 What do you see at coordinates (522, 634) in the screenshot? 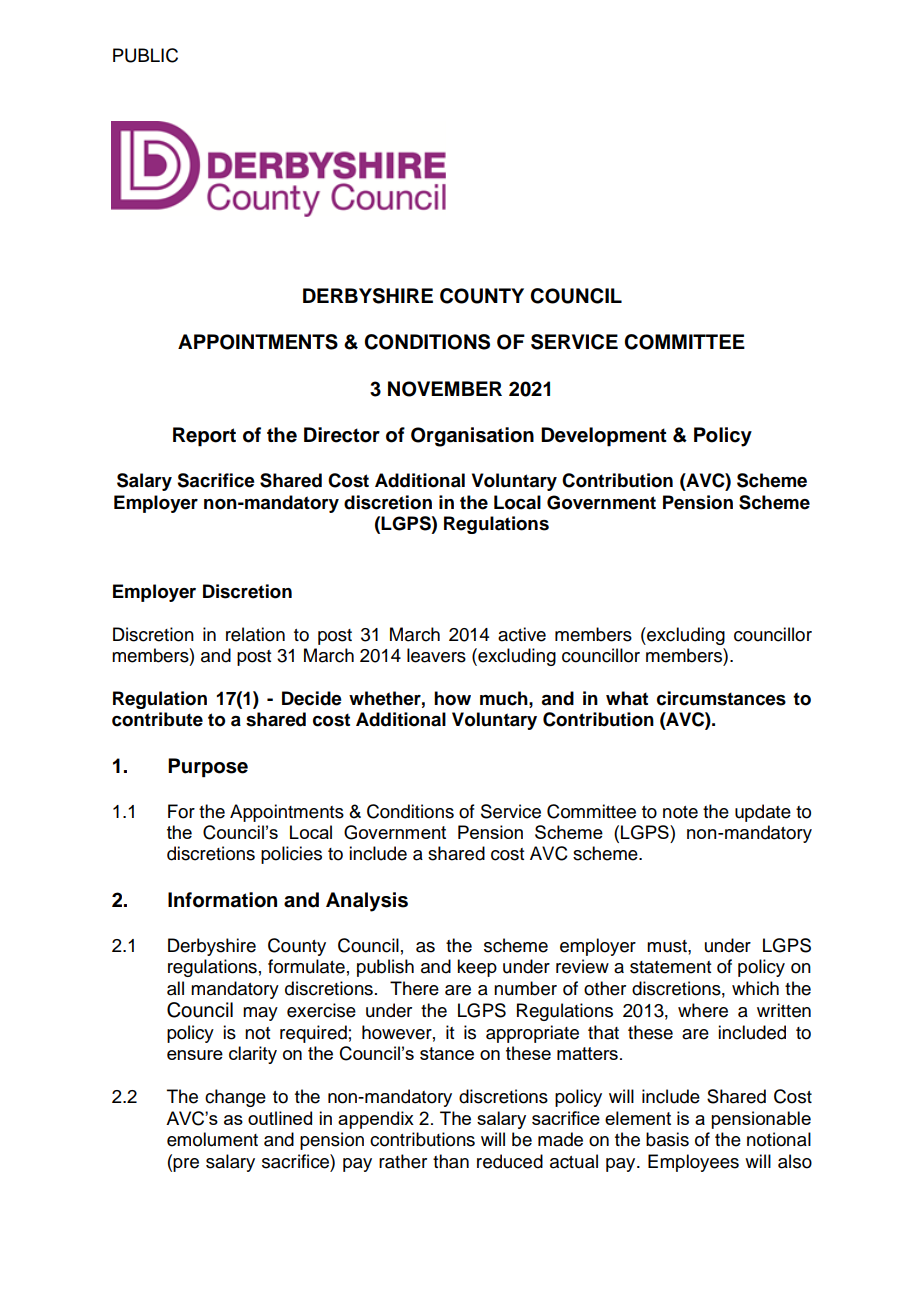
I see `active` at bounding box center [522, 634].
